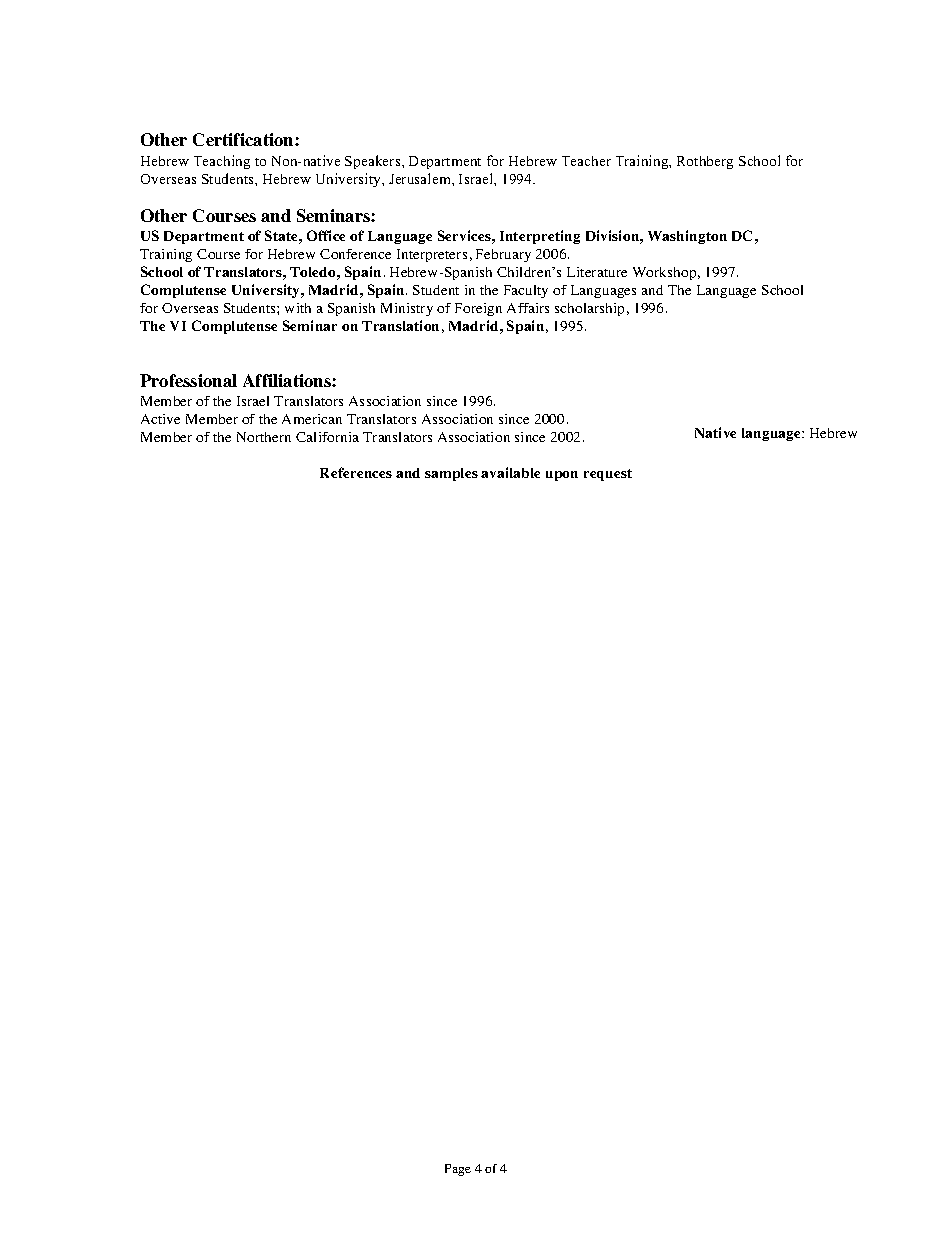 This screenshot has width=952, height=1233. I want to click on Jerusalem, so click(421, 178).
